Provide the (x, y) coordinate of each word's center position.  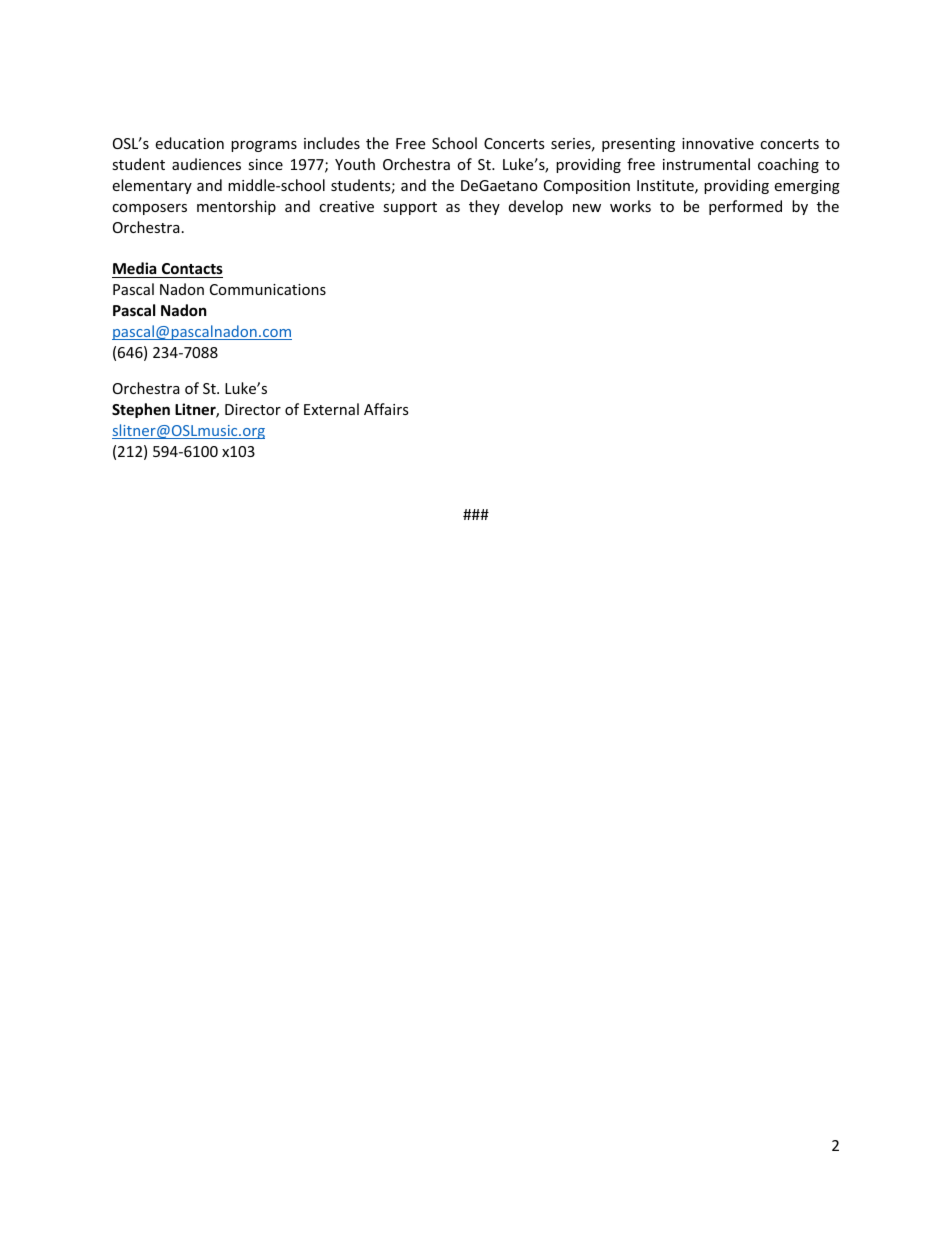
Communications (268, 289)
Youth (355, 164)
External (331, 409)
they (484, 207)
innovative (718, 143)
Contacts (191, 270)
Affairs (386, 409)
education (189, 143)
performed (745, 207)
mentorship (236, 207)
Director (253, 409)
